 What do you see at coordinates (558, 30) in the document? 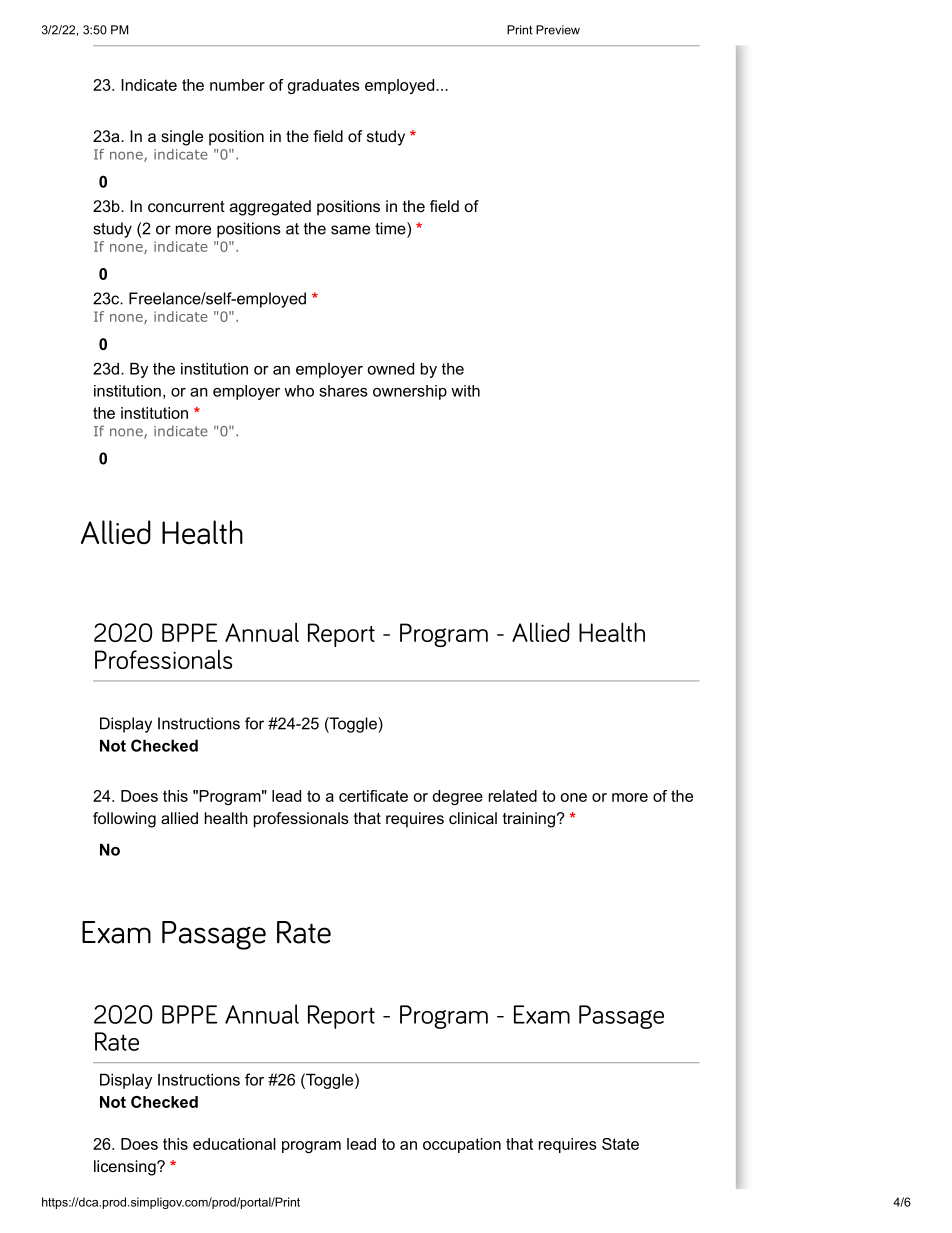
I see `Preview` at bounding box center [558, 30].
